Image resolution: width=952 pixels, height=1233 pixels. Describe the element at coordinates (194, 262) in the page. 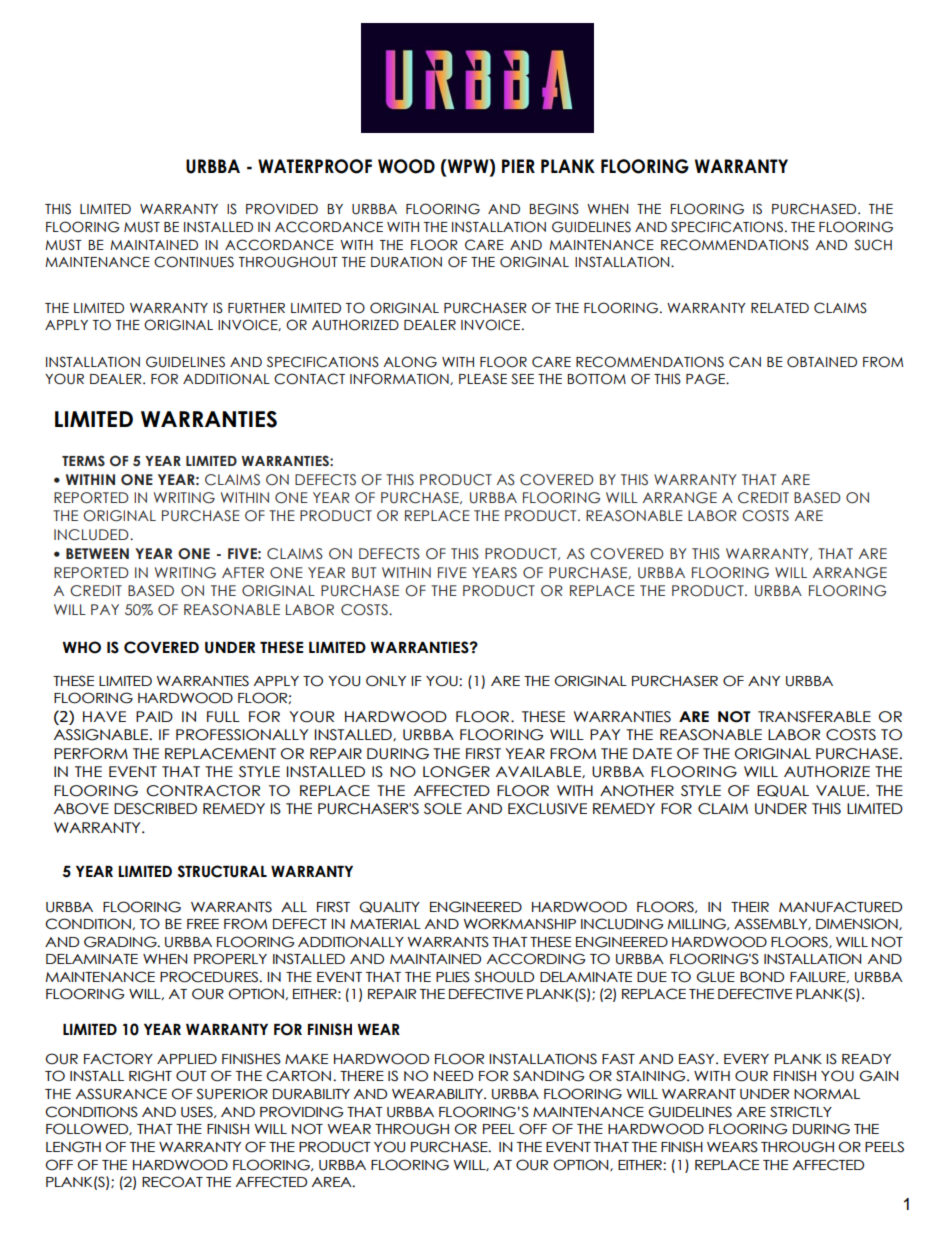

I see `CONTINUES` at that location.
